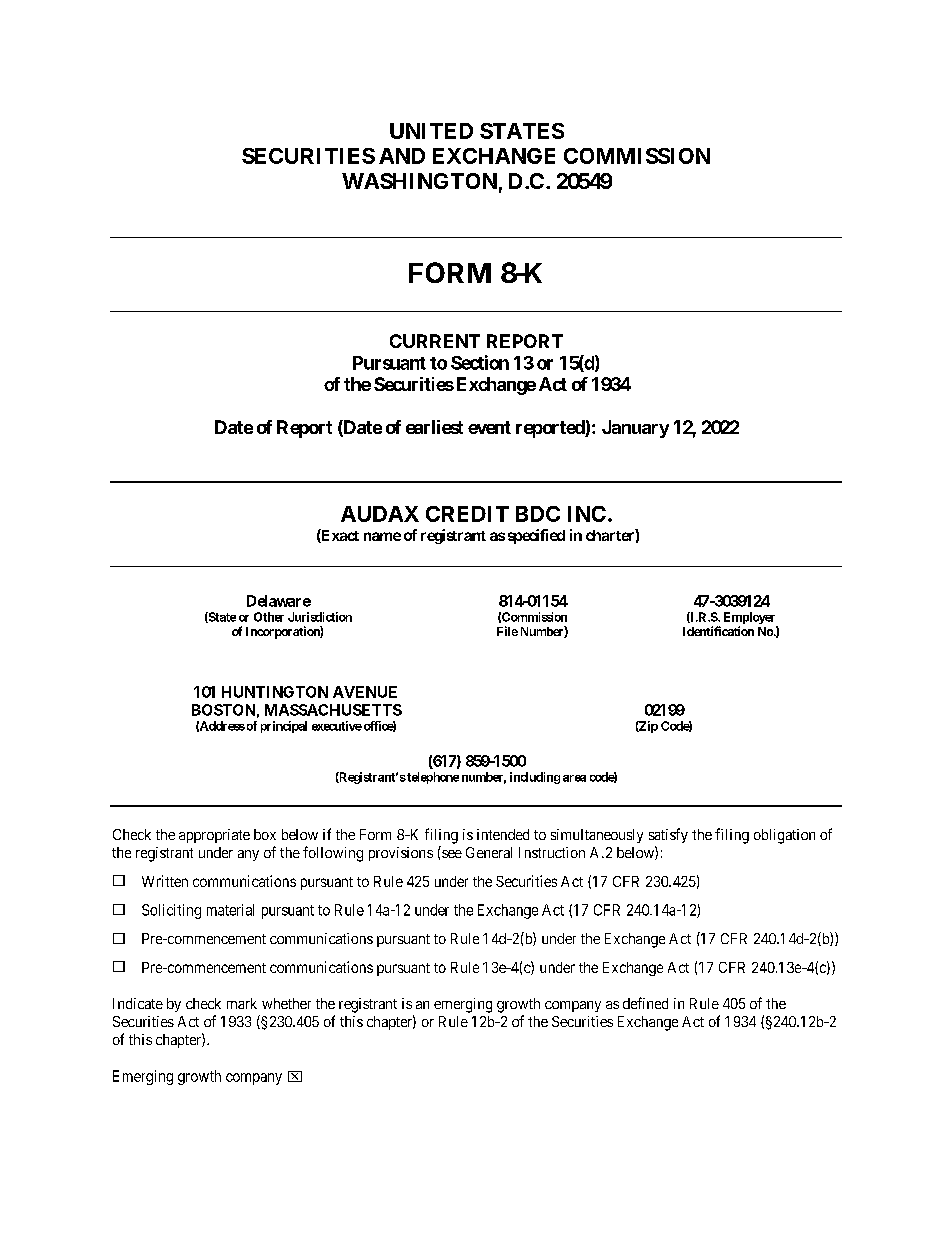 This screenshot has height=1233, width=952. Describe the element at coordinates (419, 181) in the screenshot. I see `WASHINGTON` at that location.
